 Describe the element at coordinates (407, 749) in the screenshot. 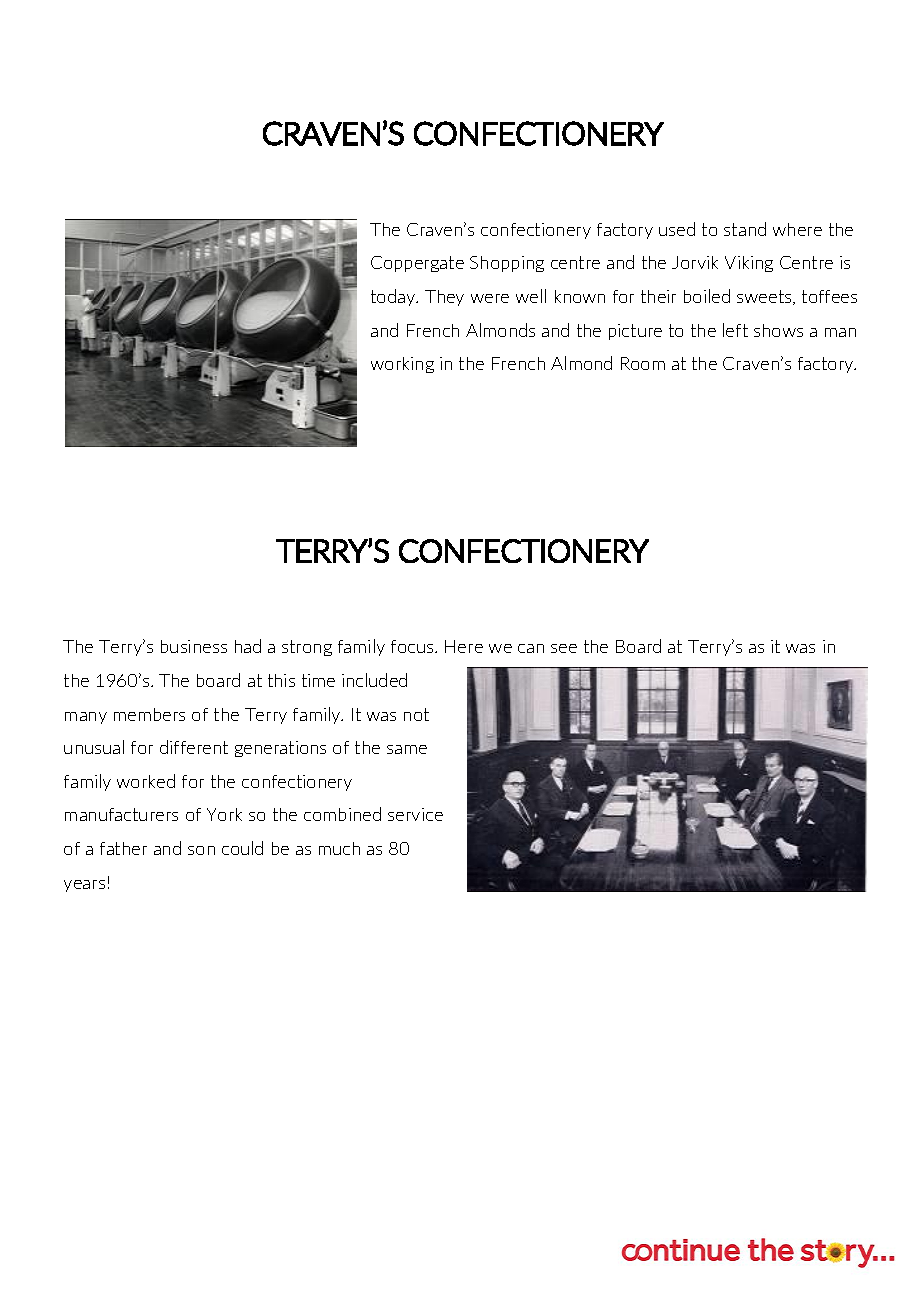

I see `same` at that location.
